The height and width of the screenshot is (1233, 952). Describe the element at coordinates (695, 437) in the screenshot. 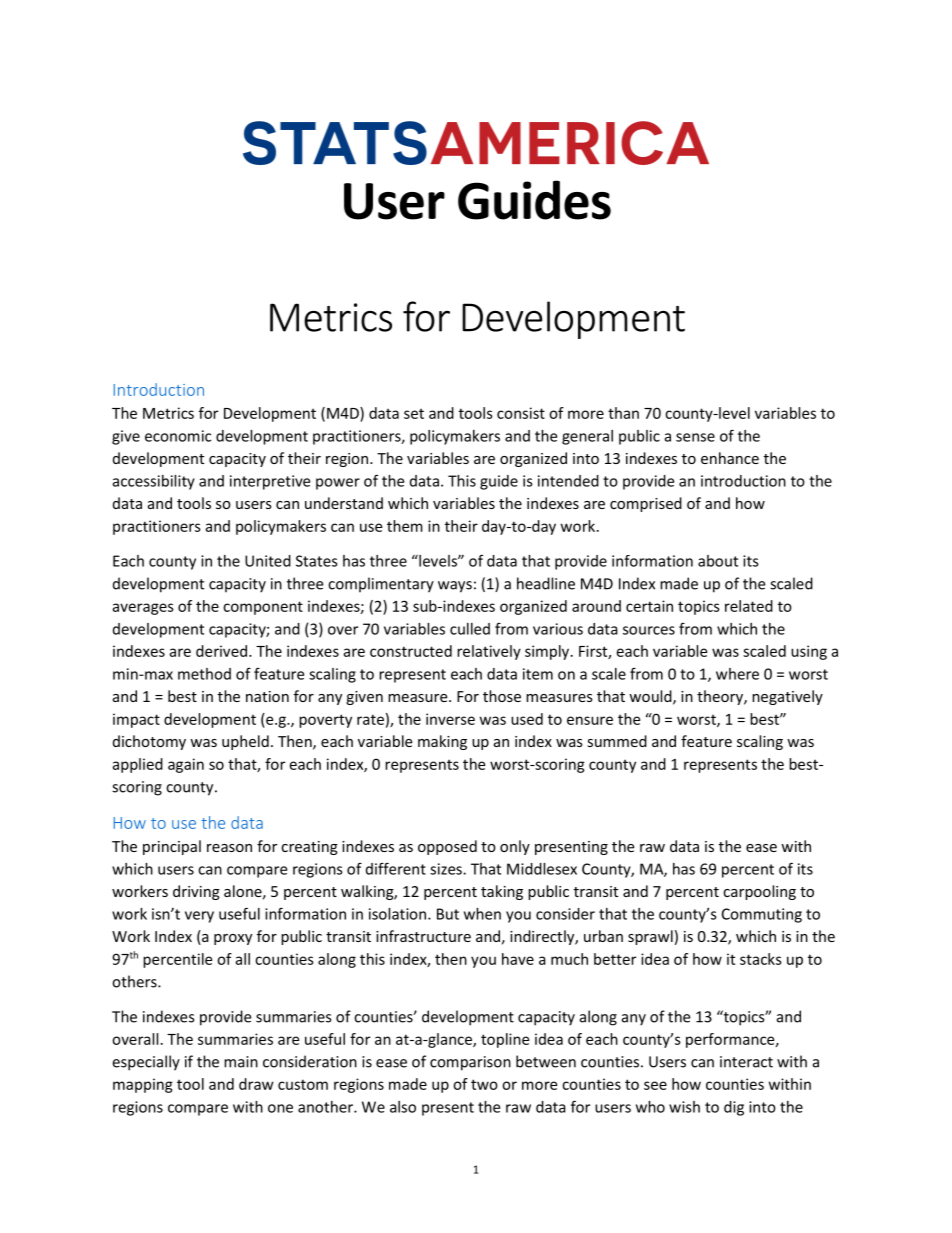

I see `sense` at that location.
